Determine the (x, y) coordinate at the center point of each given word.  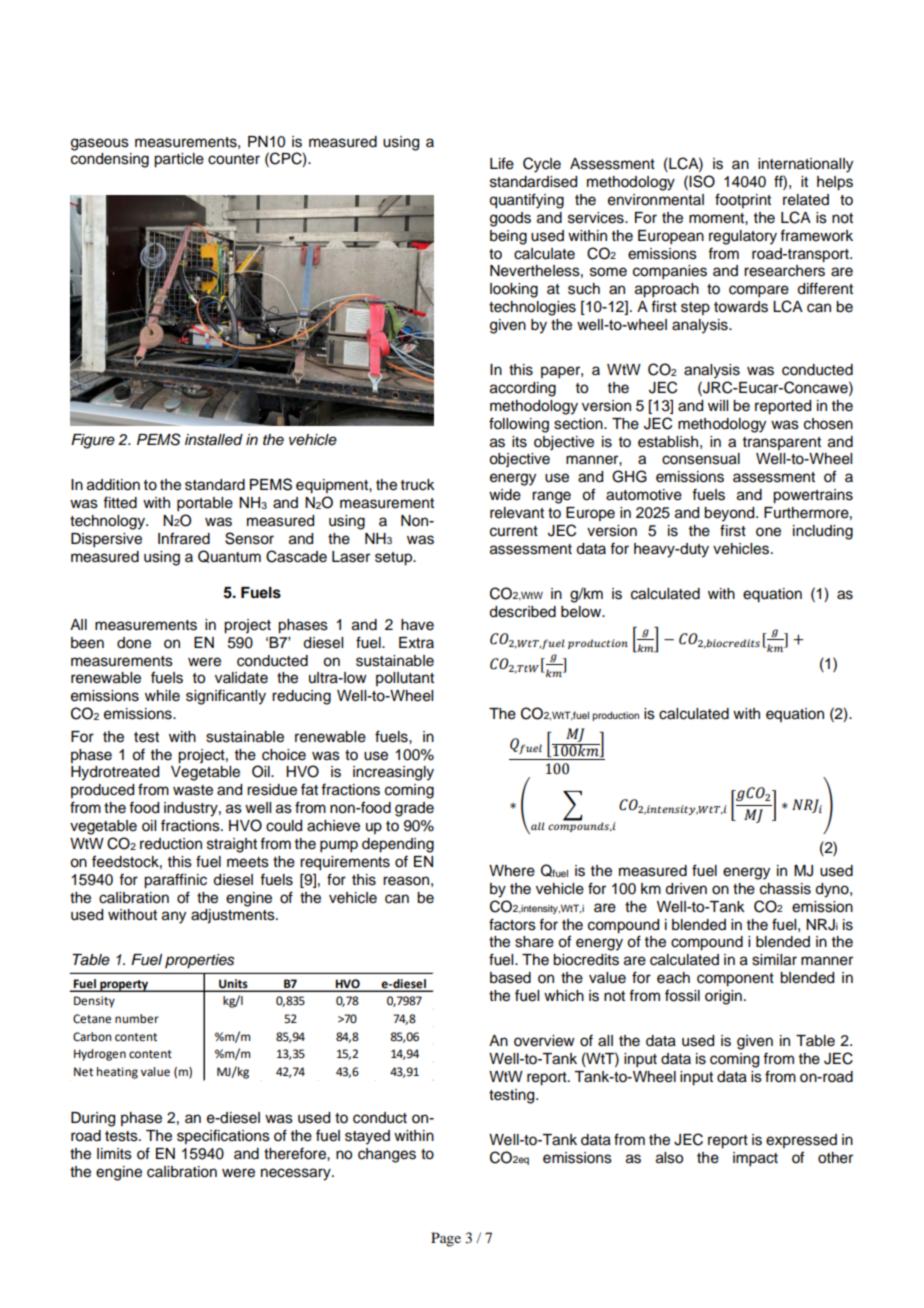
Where (512, 871)
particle (179, 160)
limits (114, 1154)
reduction (171, 844)
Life (502, 163)
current (514, 531)
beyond (730, 514)
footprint (743, 200)
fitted (120, 502)
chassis (785, 889)
